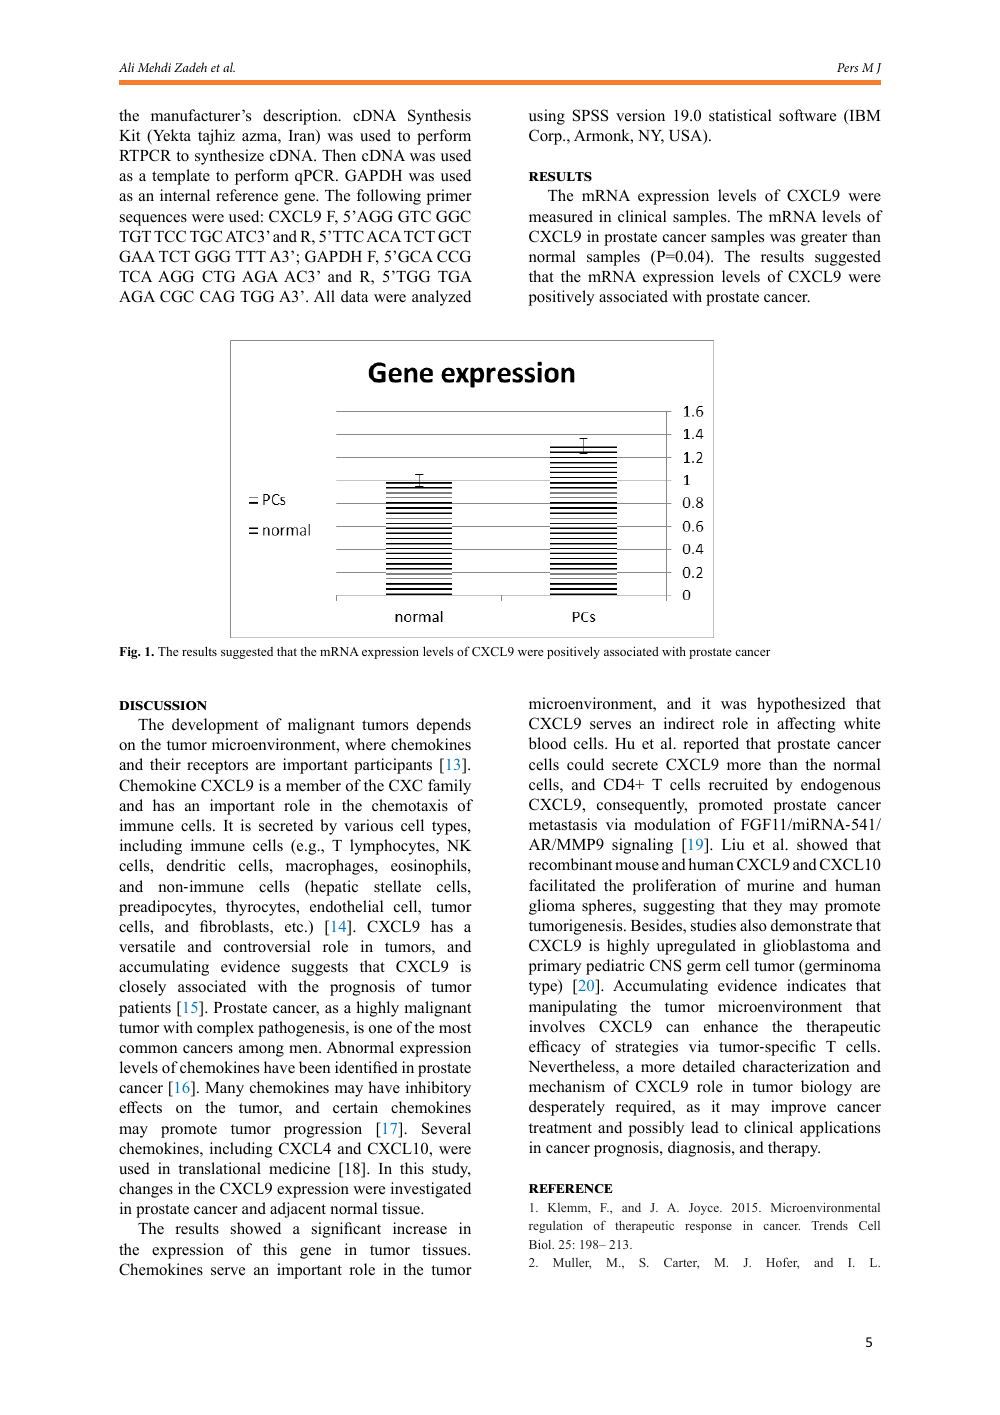 The image size is (1000, 1415). Describe the element at coordinates (229, 157) in the screenshot. I see `synthesize` at that location.
